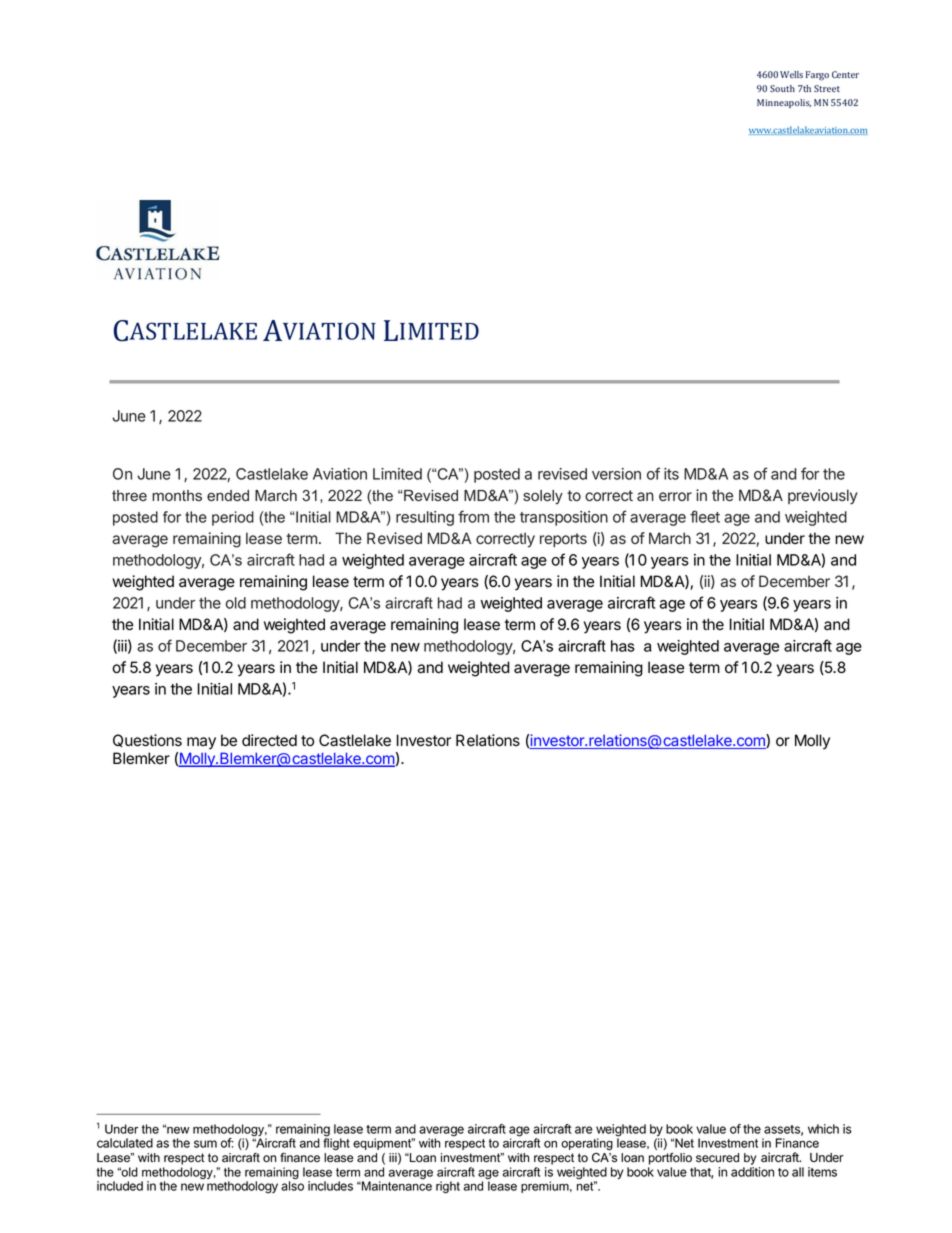 This screenshot has height=1233, width=952. I want to click on from, so click(473, 516).
